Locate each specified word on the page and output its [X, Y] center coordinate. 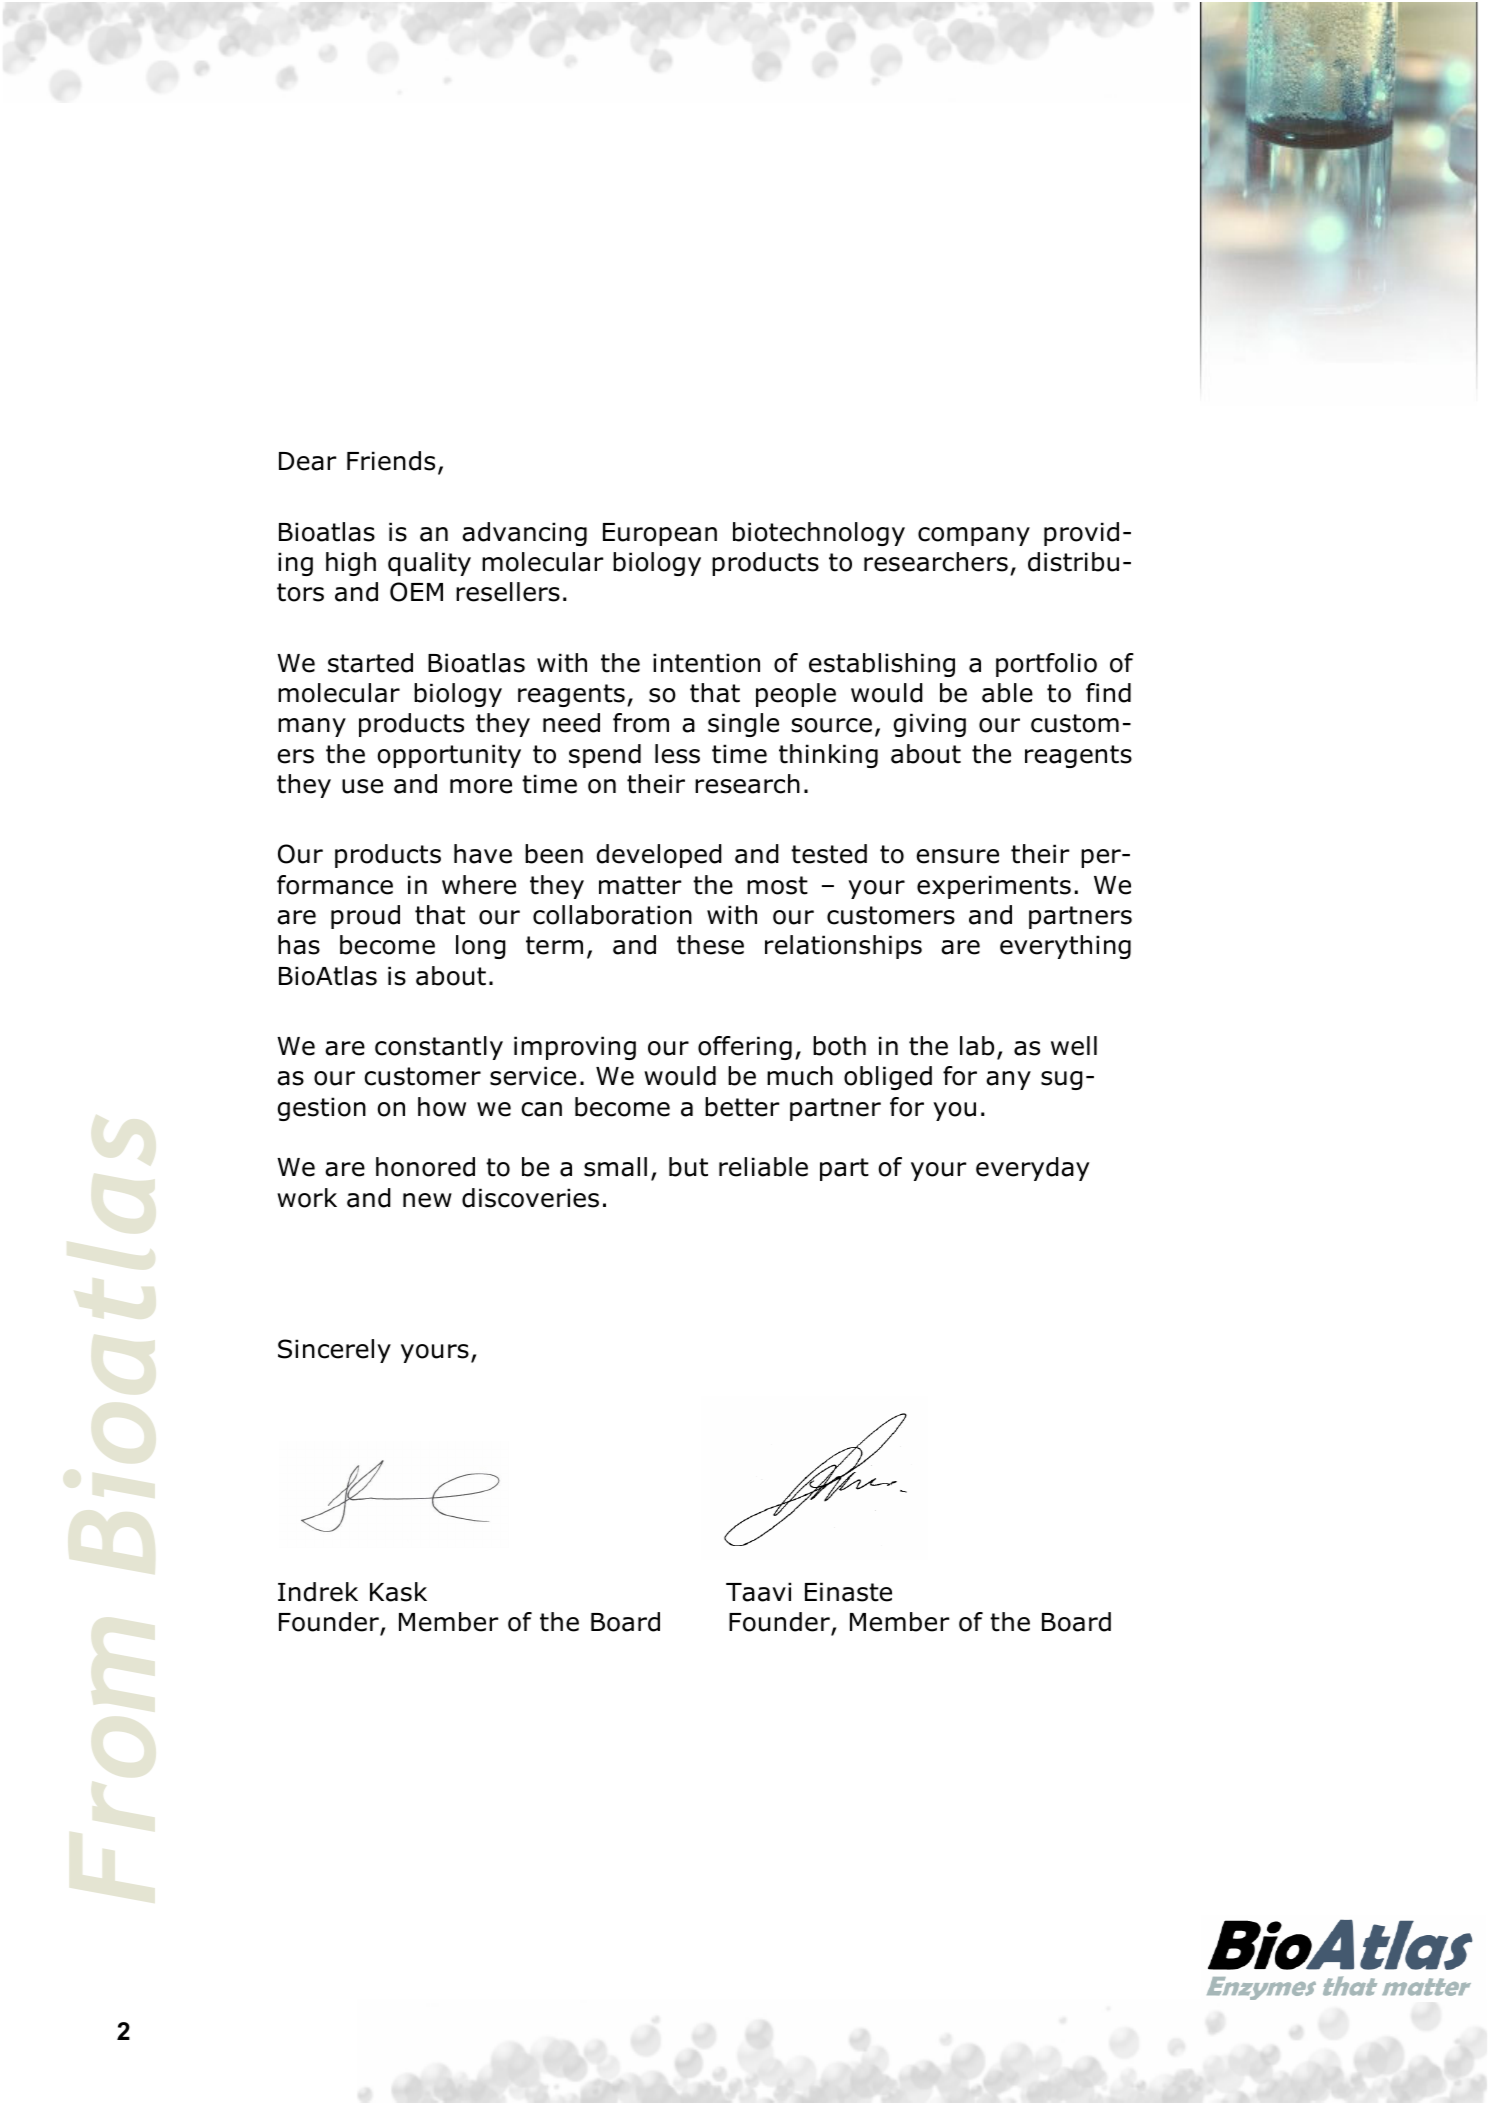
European [660, 534]
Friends [391, 461]
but [688, 1167]
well [1074, 1046]
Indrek [318, 1592]
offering [745, 1048]
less [677, 754]
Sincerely [334, 1351]
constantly [439, 1048]
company [974, 536]
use [362, 786]
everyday [1032, 1169]
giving [930, 725]
